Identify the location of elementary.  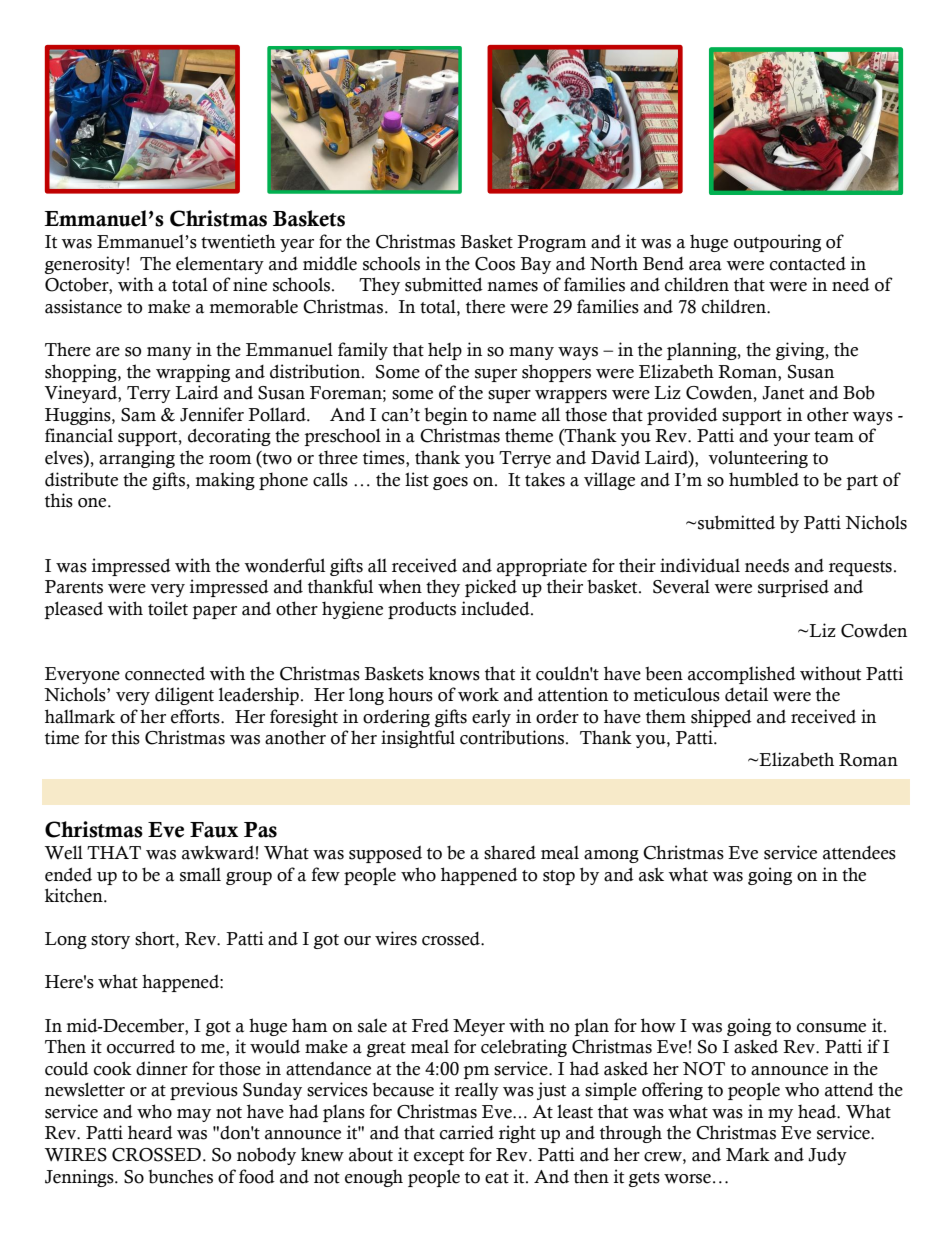
(220, 265).
